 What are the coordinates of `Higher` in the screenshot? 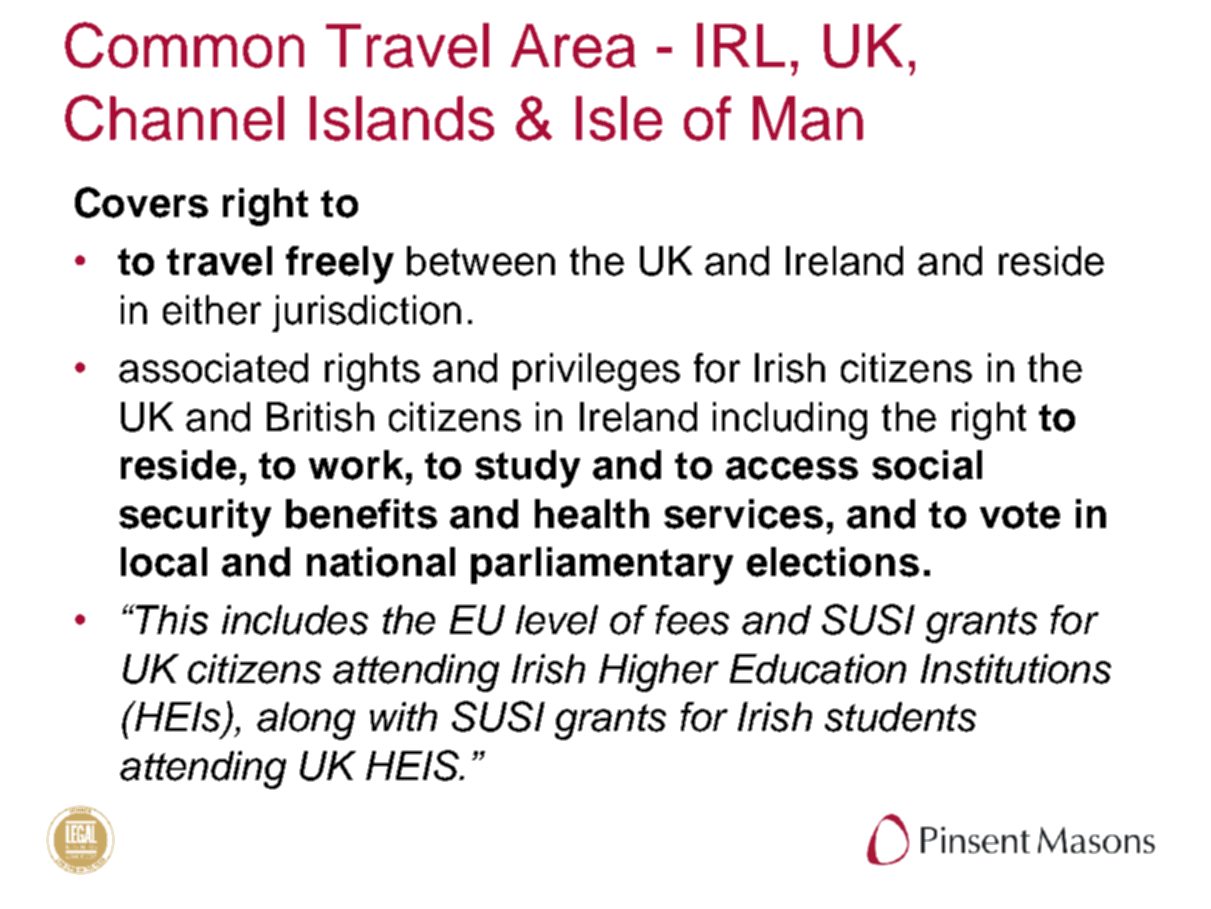 It's located at (659, 673).
